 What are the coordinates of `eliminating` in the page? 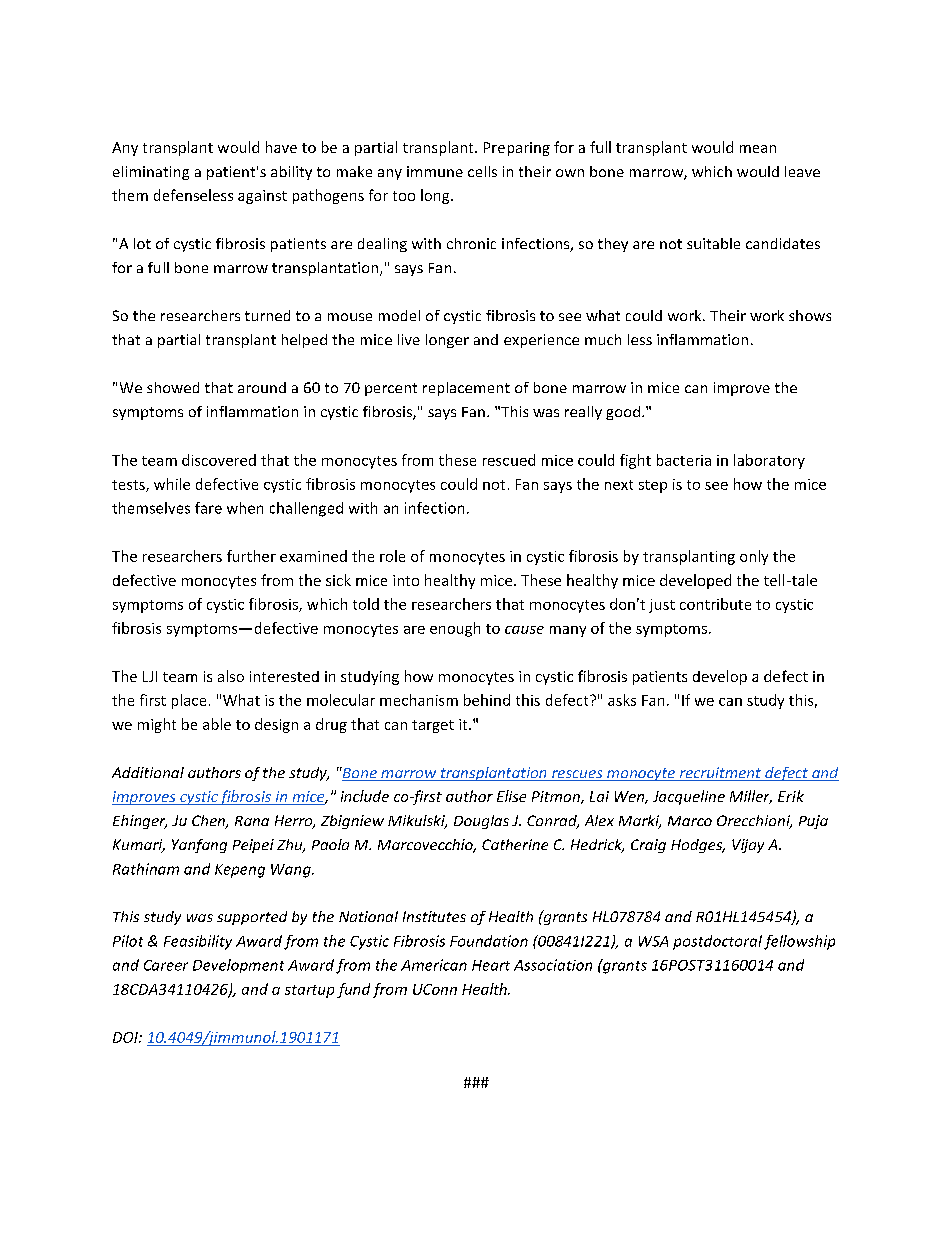 It's located at (151, 173).
